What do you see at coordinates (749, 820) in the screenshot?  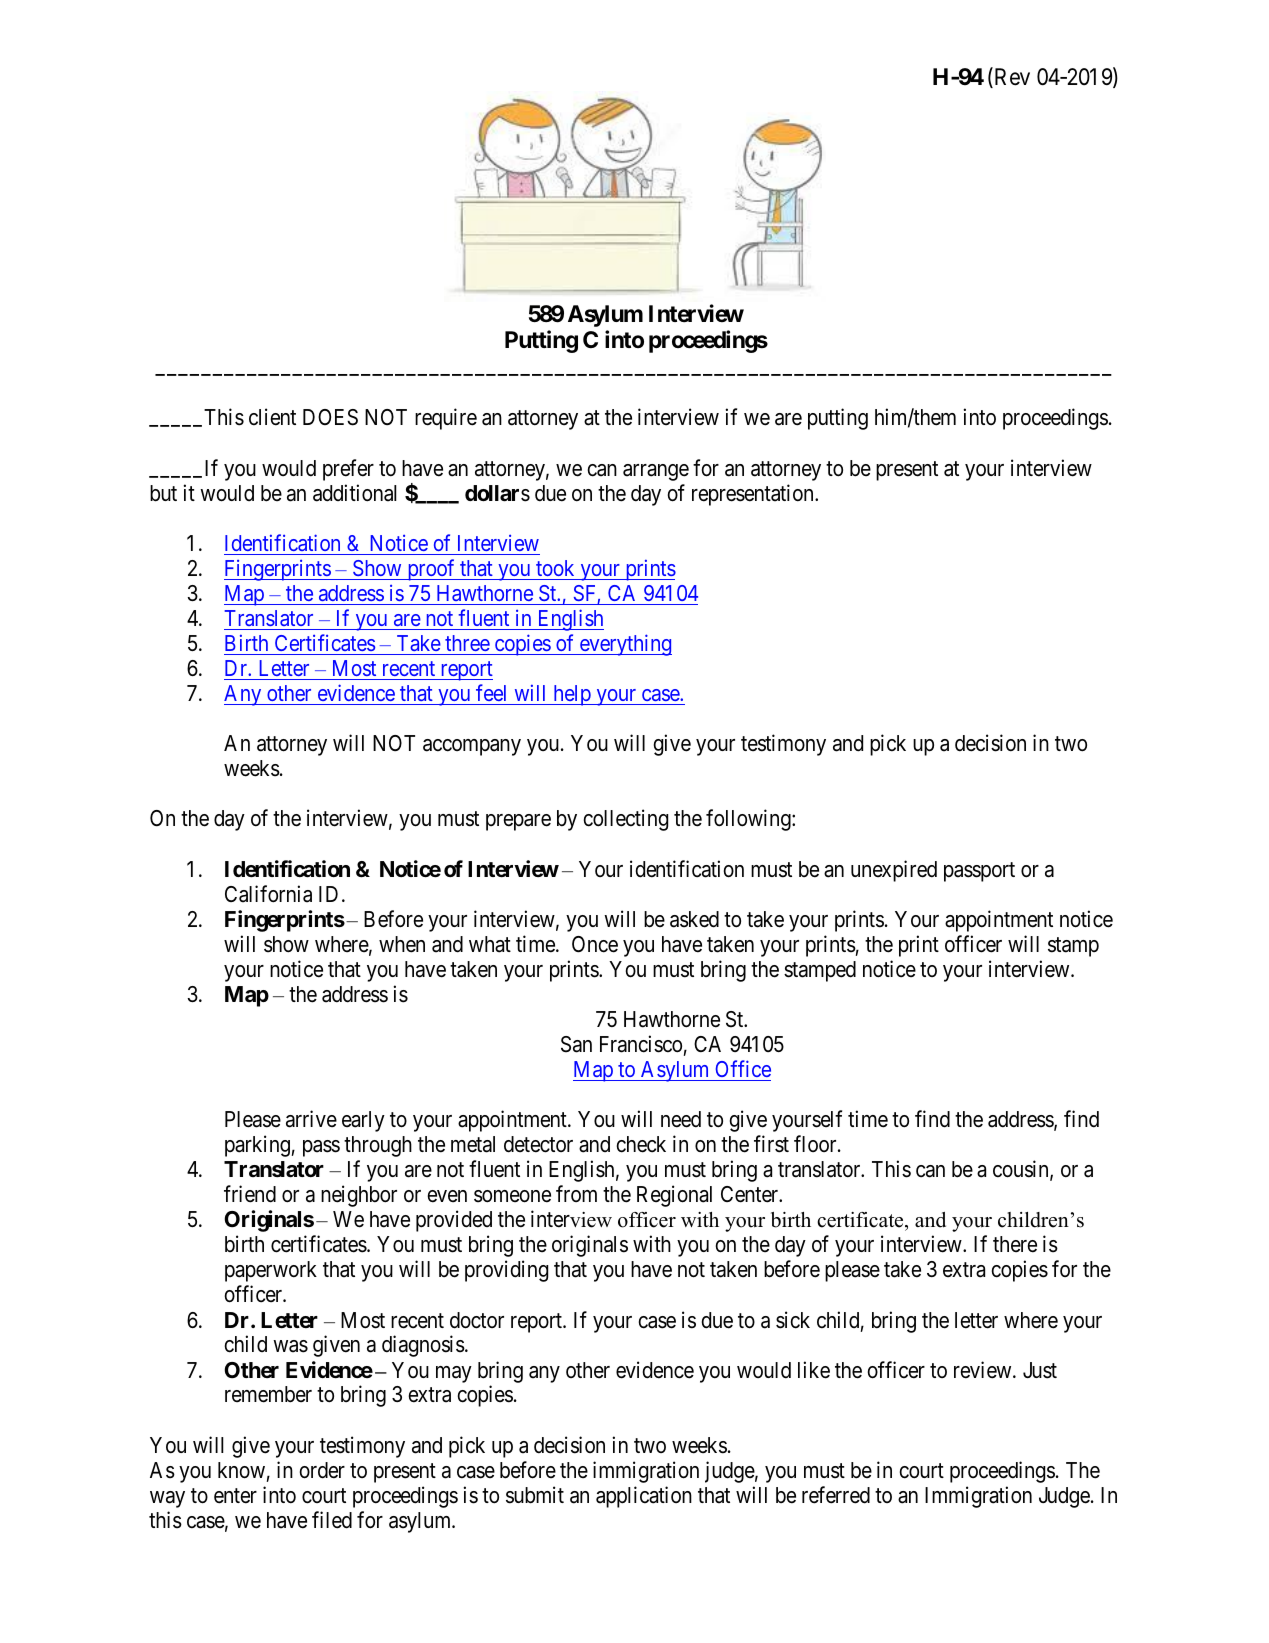 I see `following` at bounding box center [749, 820].
